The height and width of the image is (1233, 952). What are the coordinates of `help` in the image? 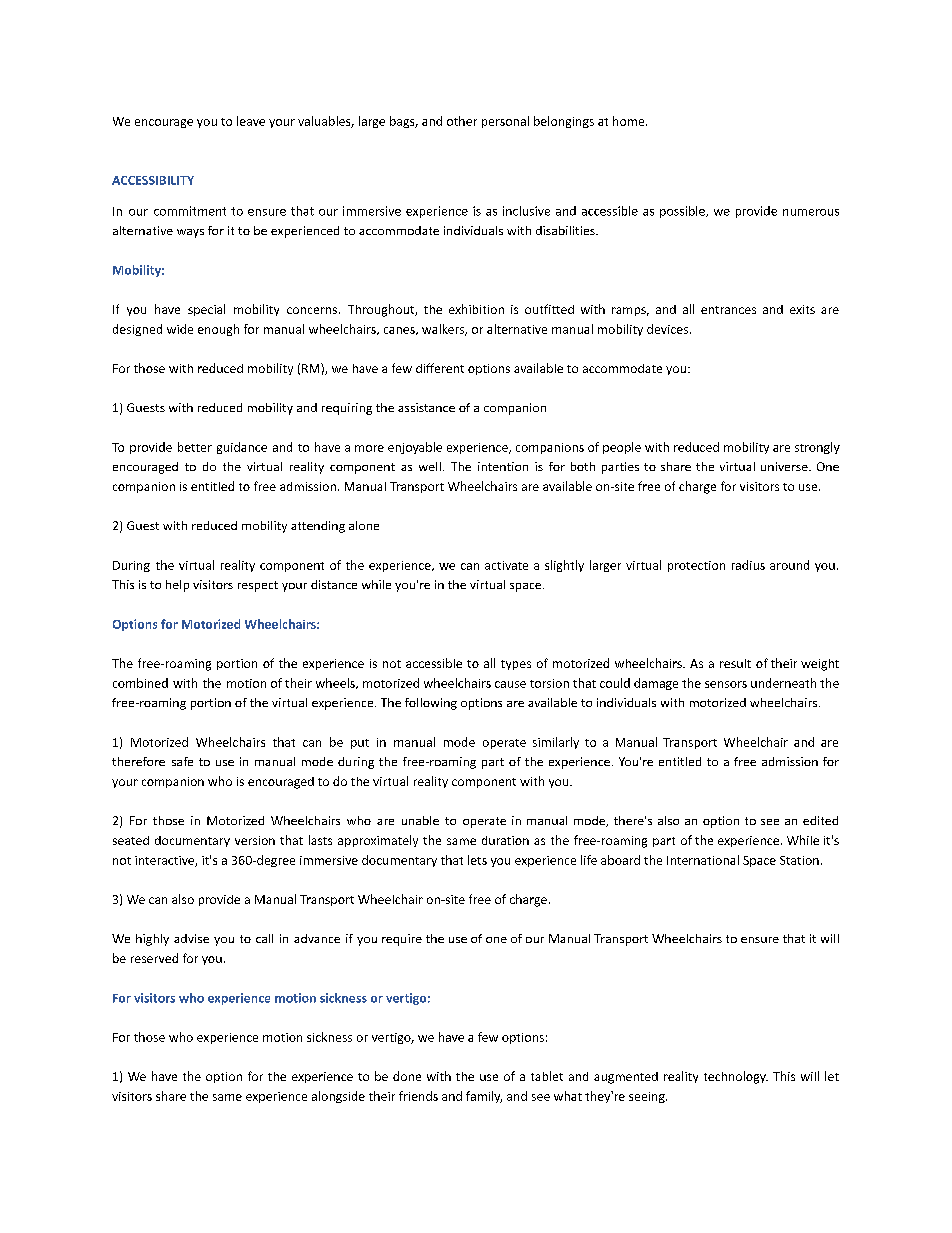 It's located at (177, 586).
